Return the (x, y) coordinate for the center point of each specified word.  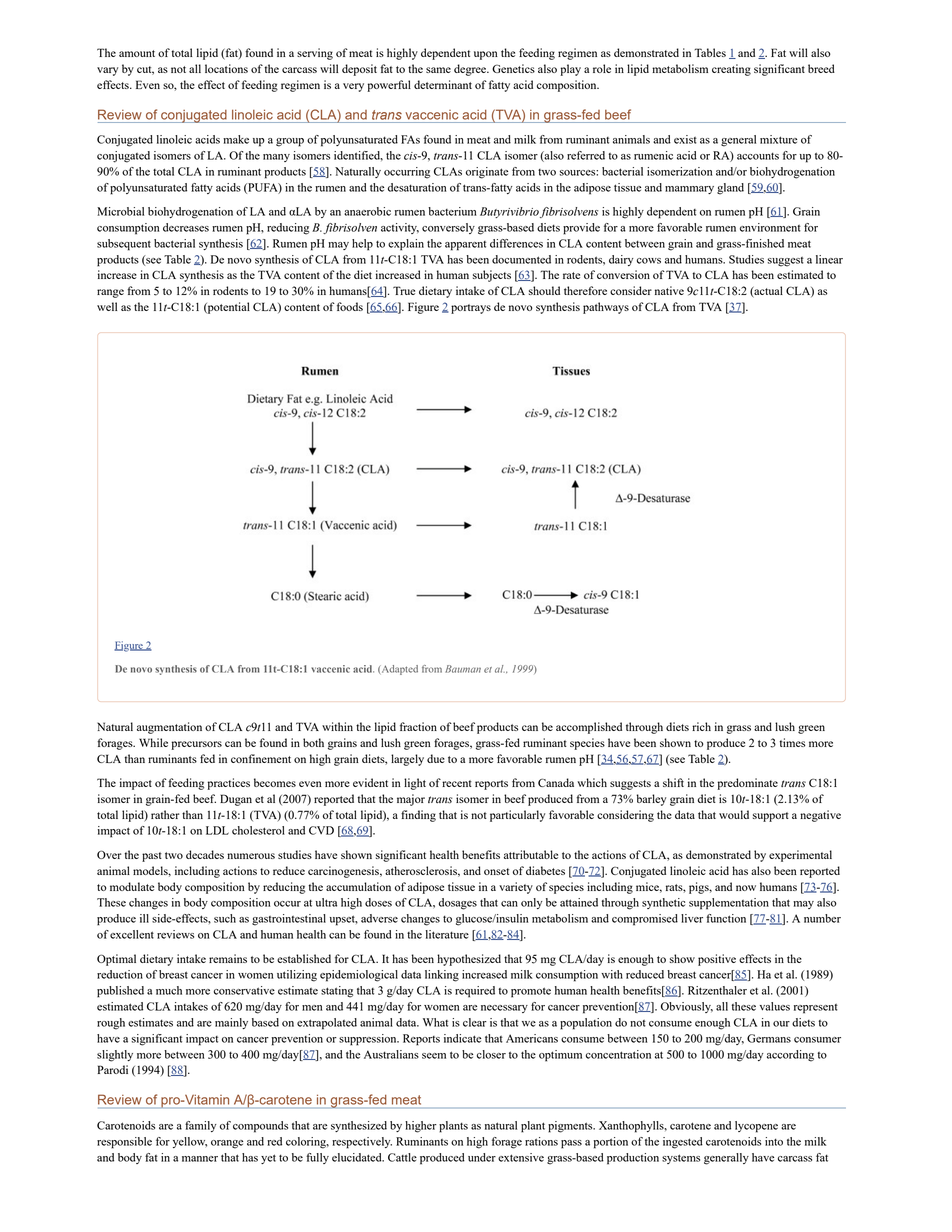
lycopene (756, 1127)
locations (226, 68)
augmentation (169, 728)
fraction (418, 726)
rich (701, 726)
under (482, 1157)
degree (471, 70)
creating (731, 70)
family (201, 1126)
